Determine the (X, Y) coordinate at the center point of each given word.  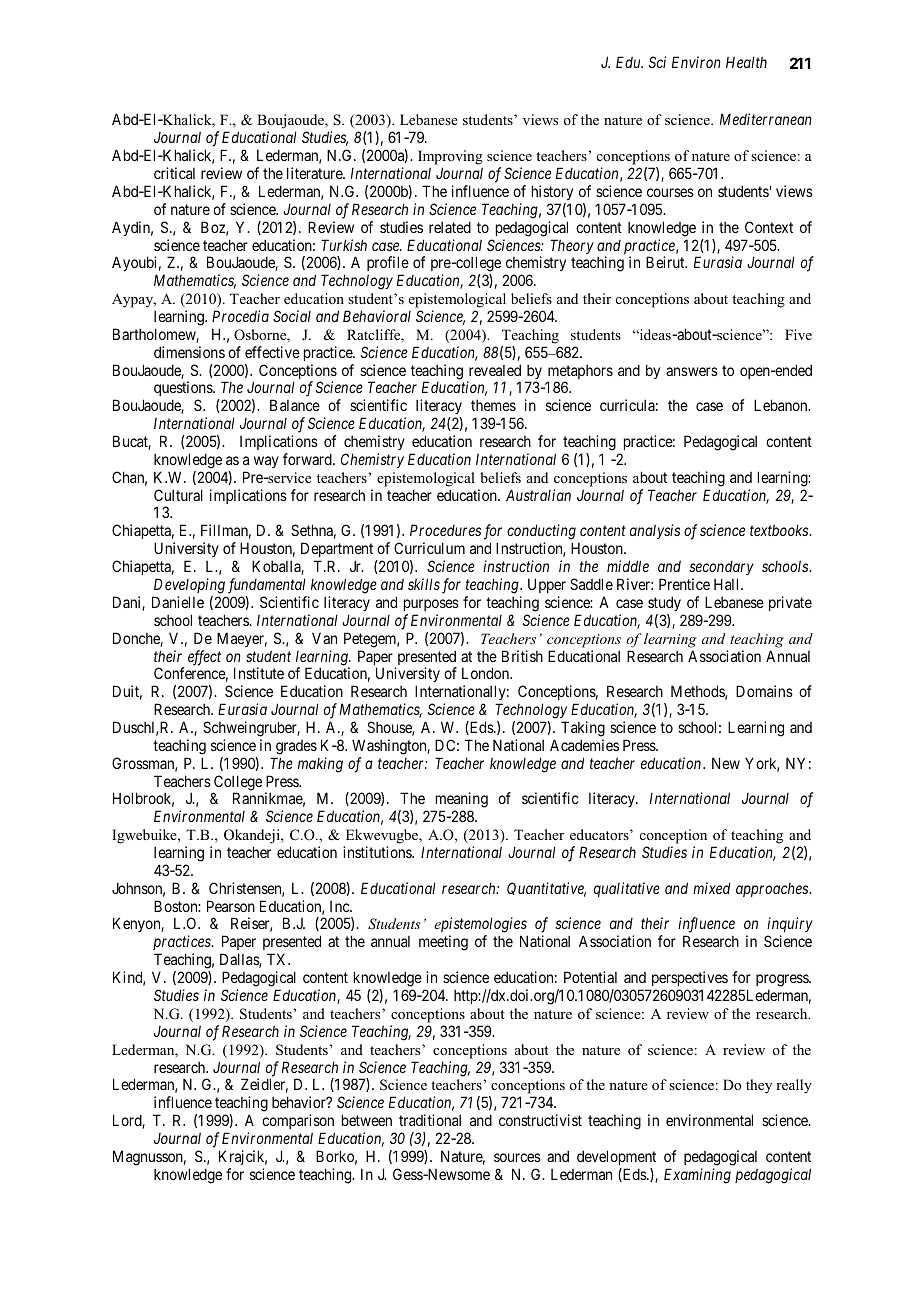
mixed (711, 888)
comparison (298, 1121)
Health (746, 62)
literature (315, 173)
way (266, 462)
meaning (460, 801)
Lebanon (782, 405)
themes (493, 405)
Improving (450, 157)
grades (296, 747)
